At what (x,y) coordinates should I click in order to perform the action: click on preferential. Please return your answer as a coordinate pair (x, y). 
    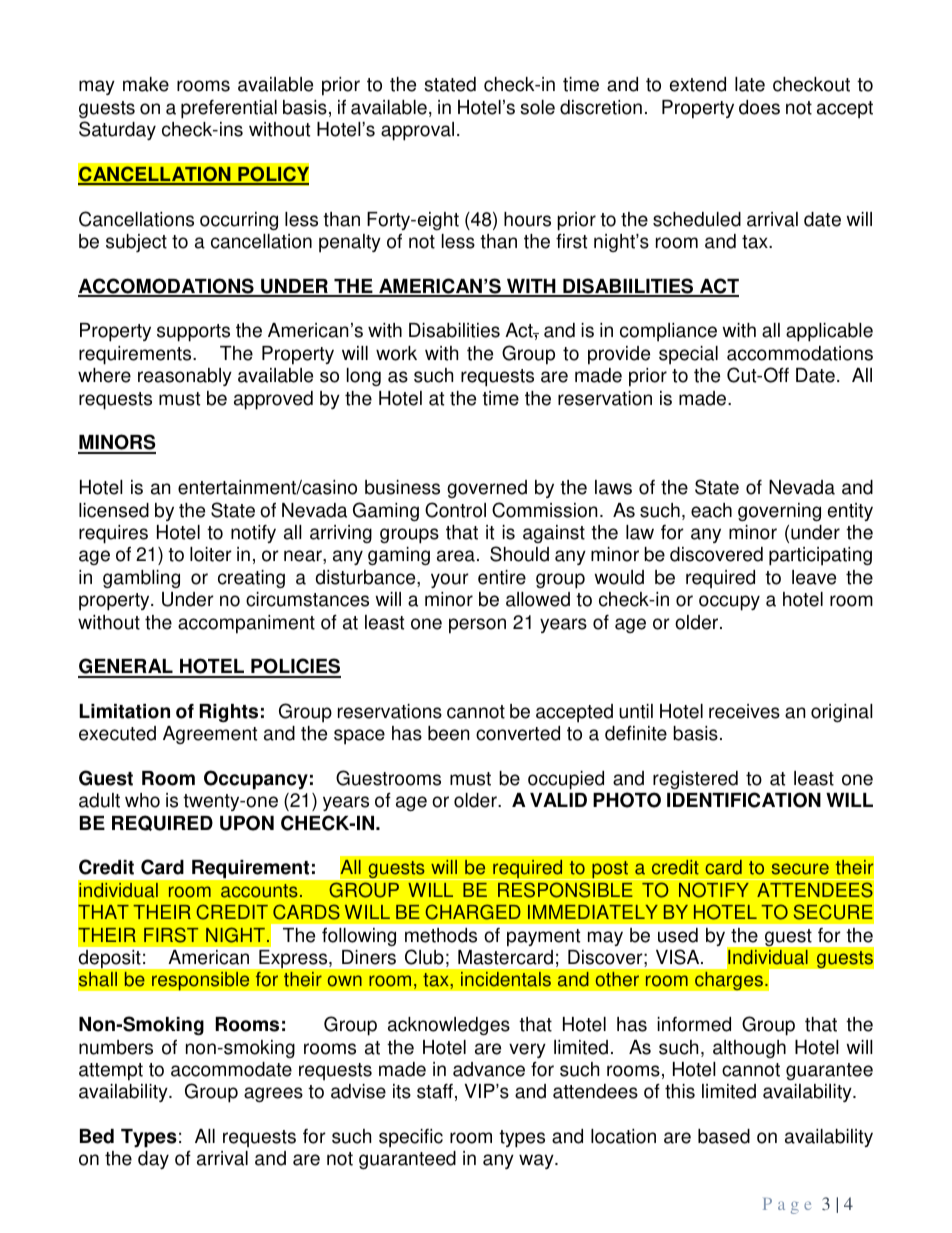
    Looking at the image, I should click on (229, 109).
